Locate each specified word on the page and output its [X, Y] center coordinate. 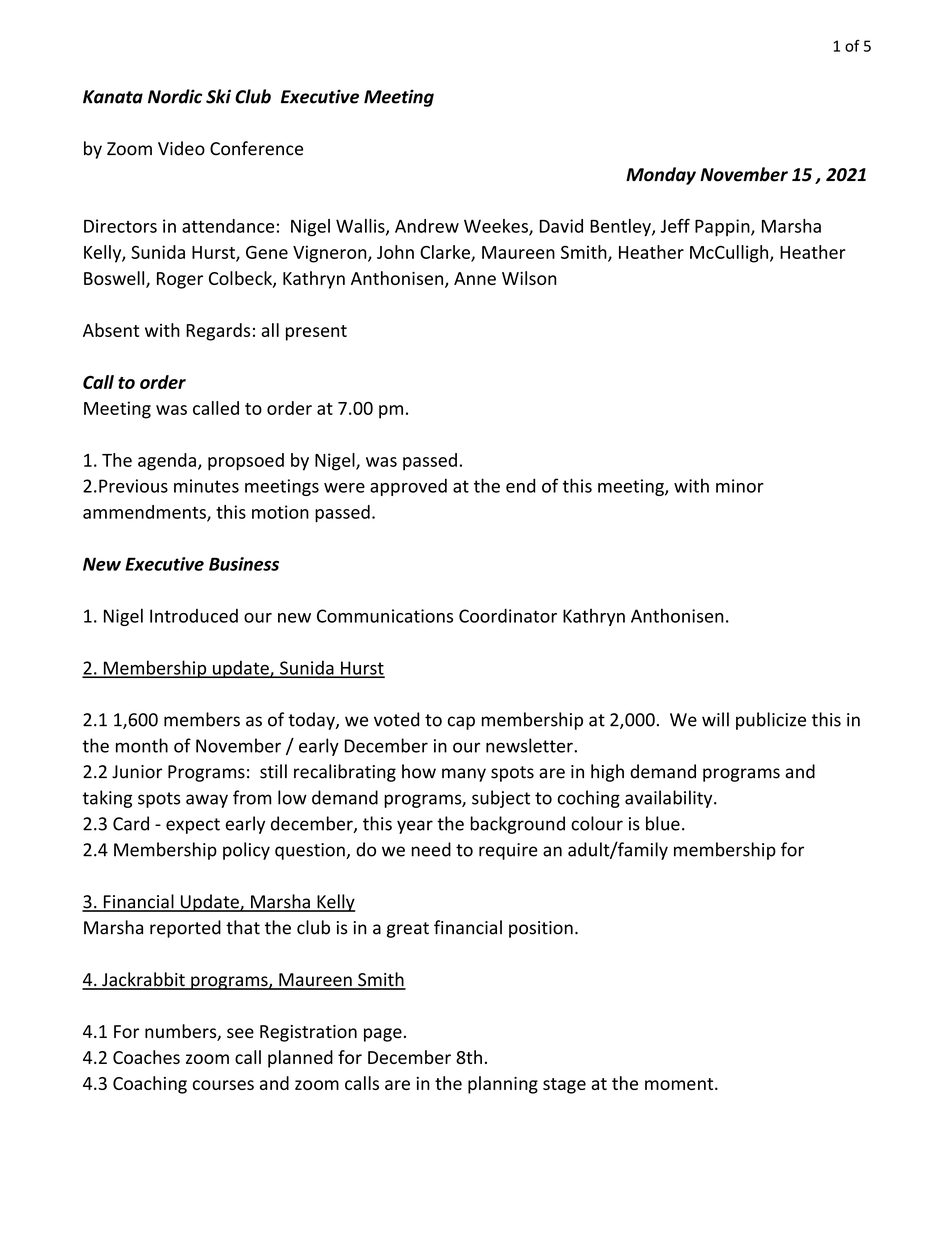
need [431, 849]
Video [181, 148]
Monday [661, 176]
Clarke [446, 253]
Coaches [146, 1057]
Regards [218, 332]
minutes [206, 486]
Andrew [427, 226]
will [715, 719]
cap [461, 723]
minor [740, 486]
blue [663, 823]
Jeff [675, 226]
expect [193, 826]
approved [408, 487]
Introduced [194, 616]
